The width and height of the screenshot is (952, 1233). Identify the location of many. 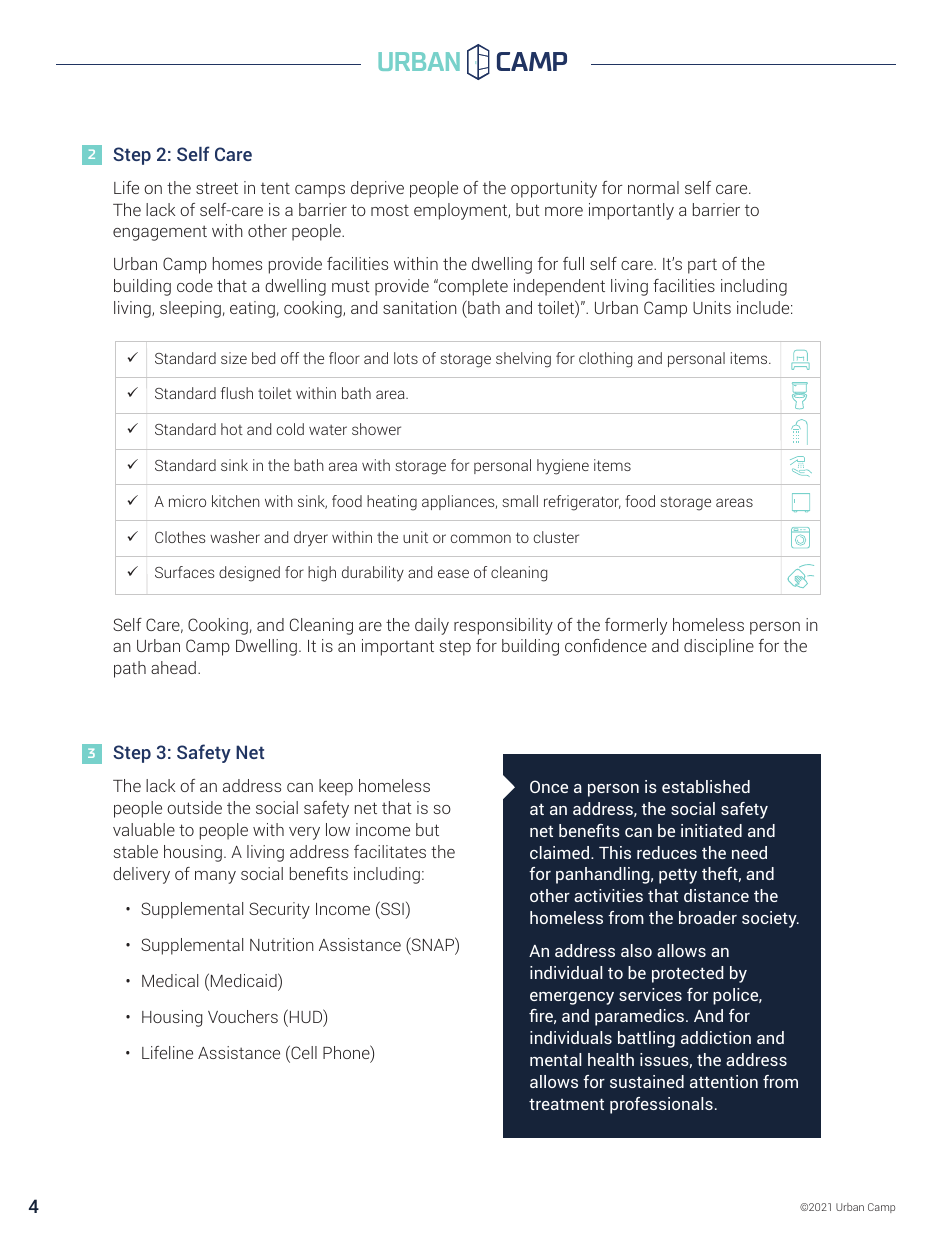
(215, 877).
